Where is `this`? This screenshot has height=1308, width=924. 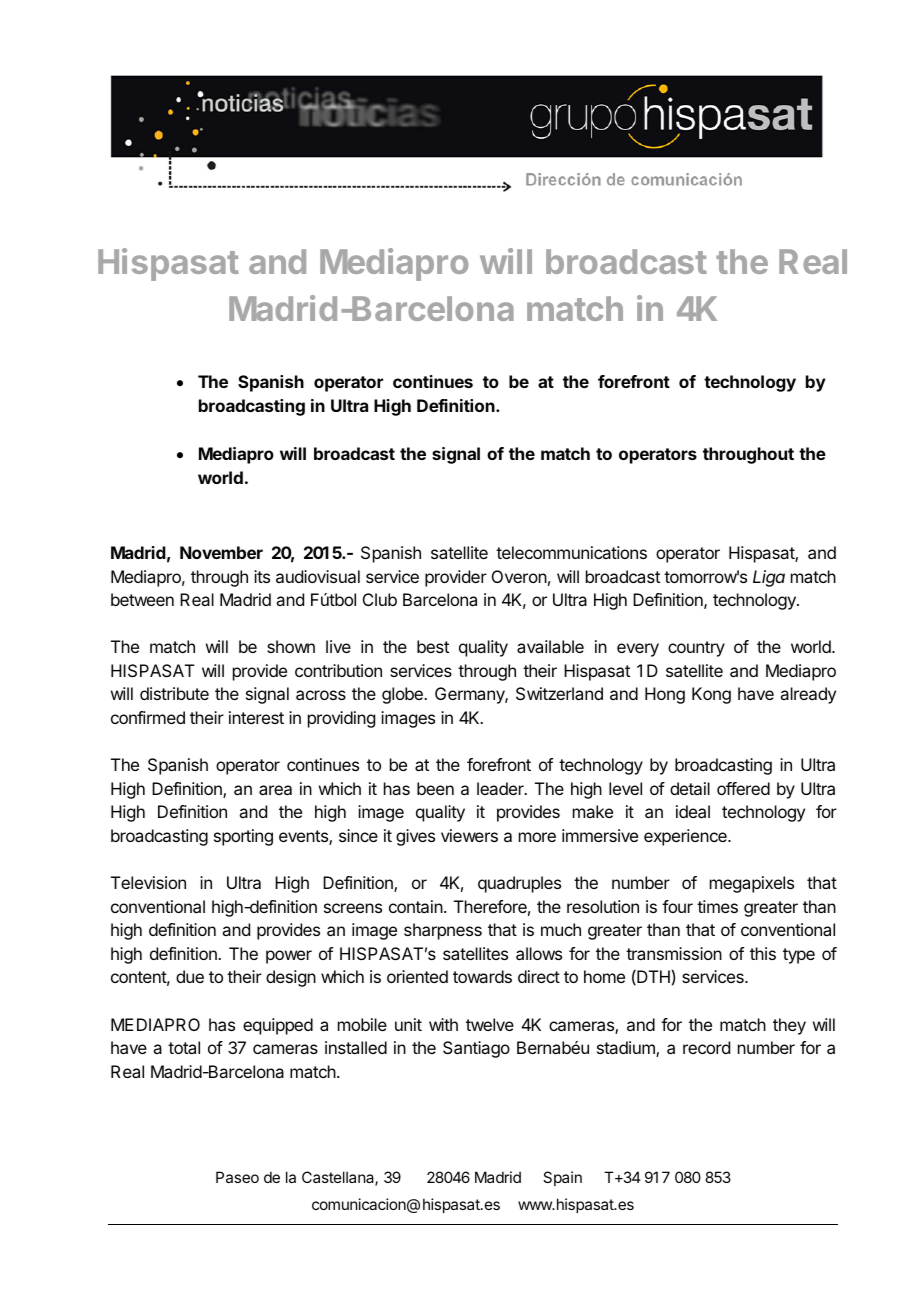 this is located at coordinates (763, 953).
